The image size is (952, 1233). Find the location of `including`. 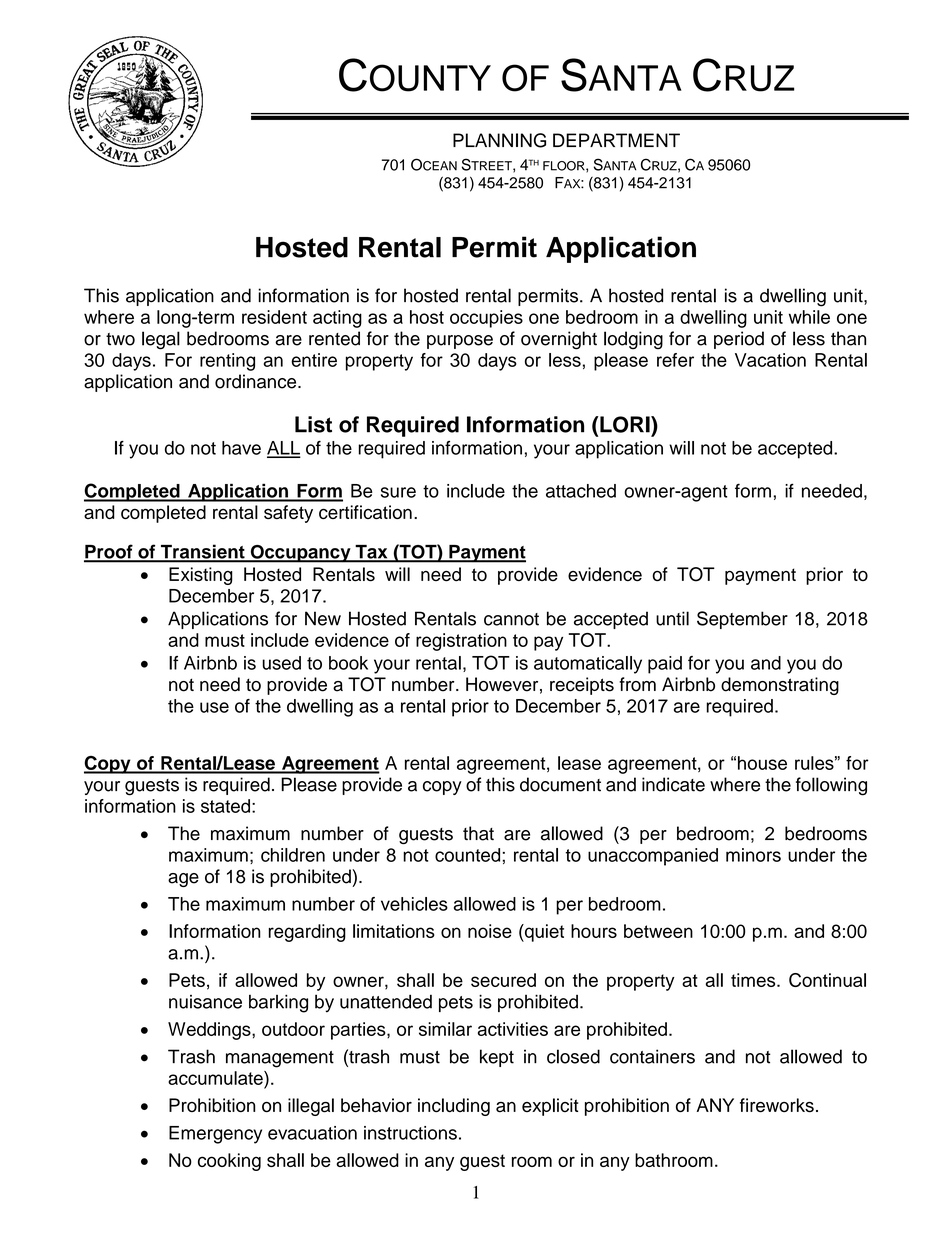

including is located at coordinates (454, 1107).
